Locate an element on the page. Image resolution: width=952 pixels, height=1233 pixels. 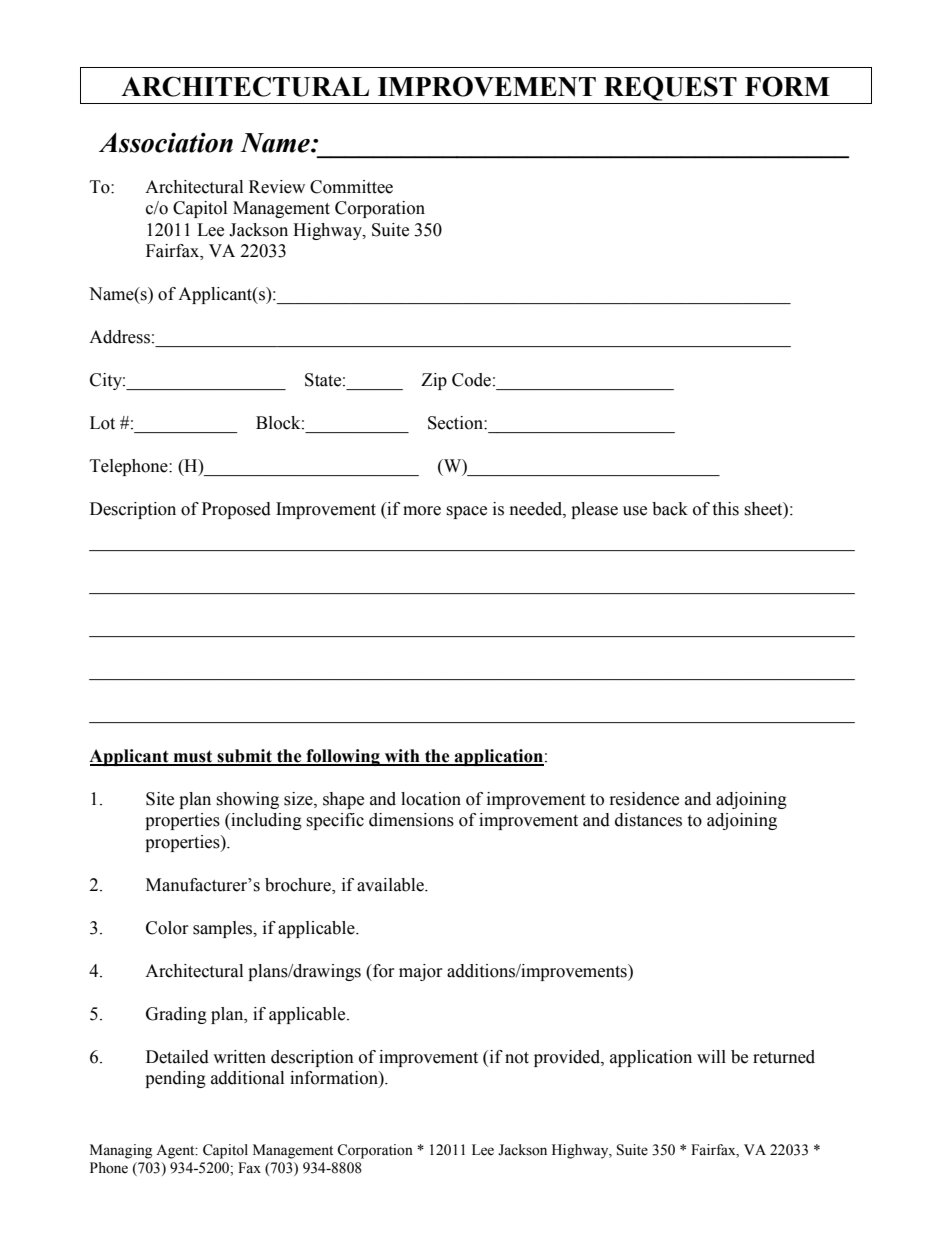
Association is located at coordinates (166, 142).
